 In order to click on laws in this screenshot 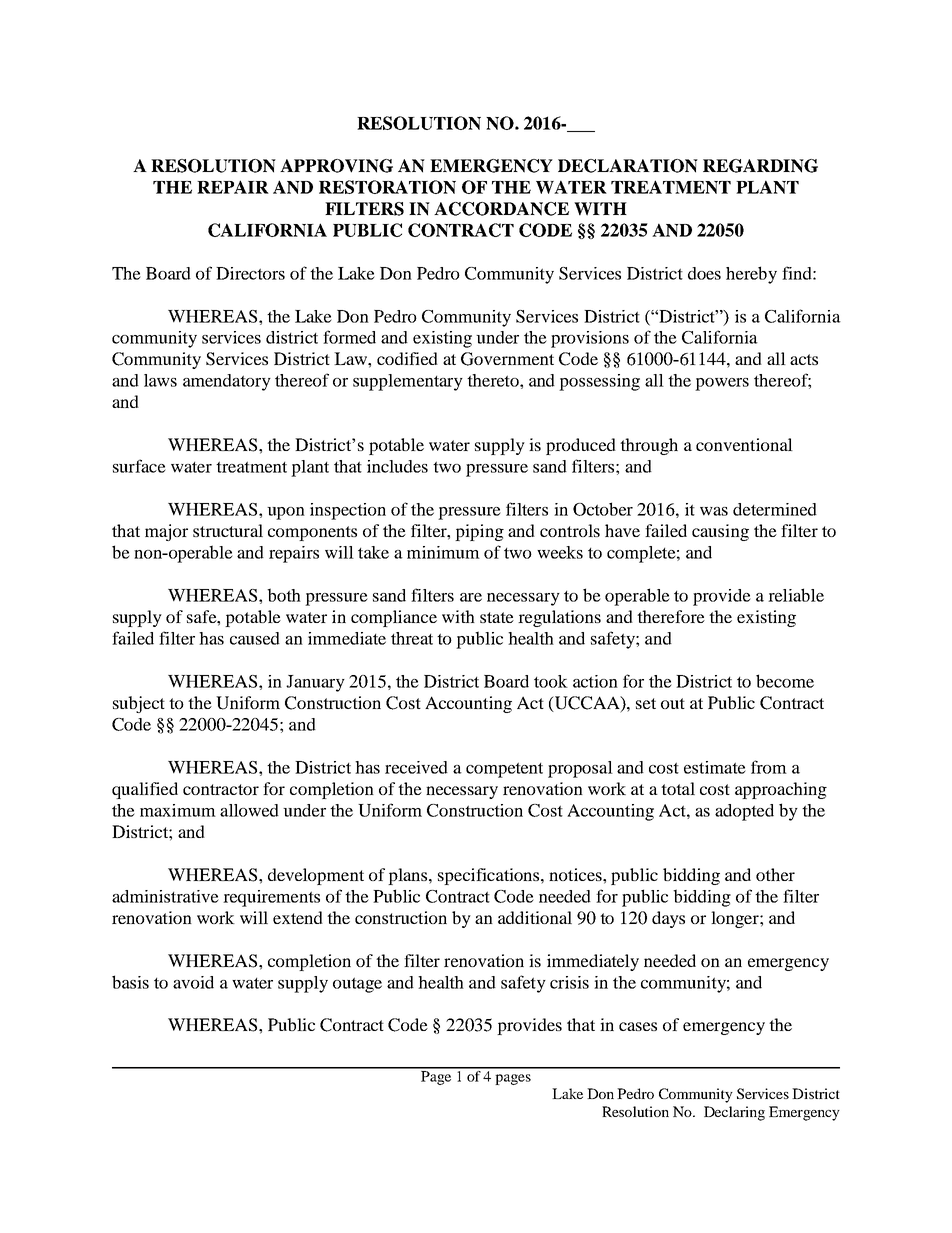, I will do `click(160, 380)`.
